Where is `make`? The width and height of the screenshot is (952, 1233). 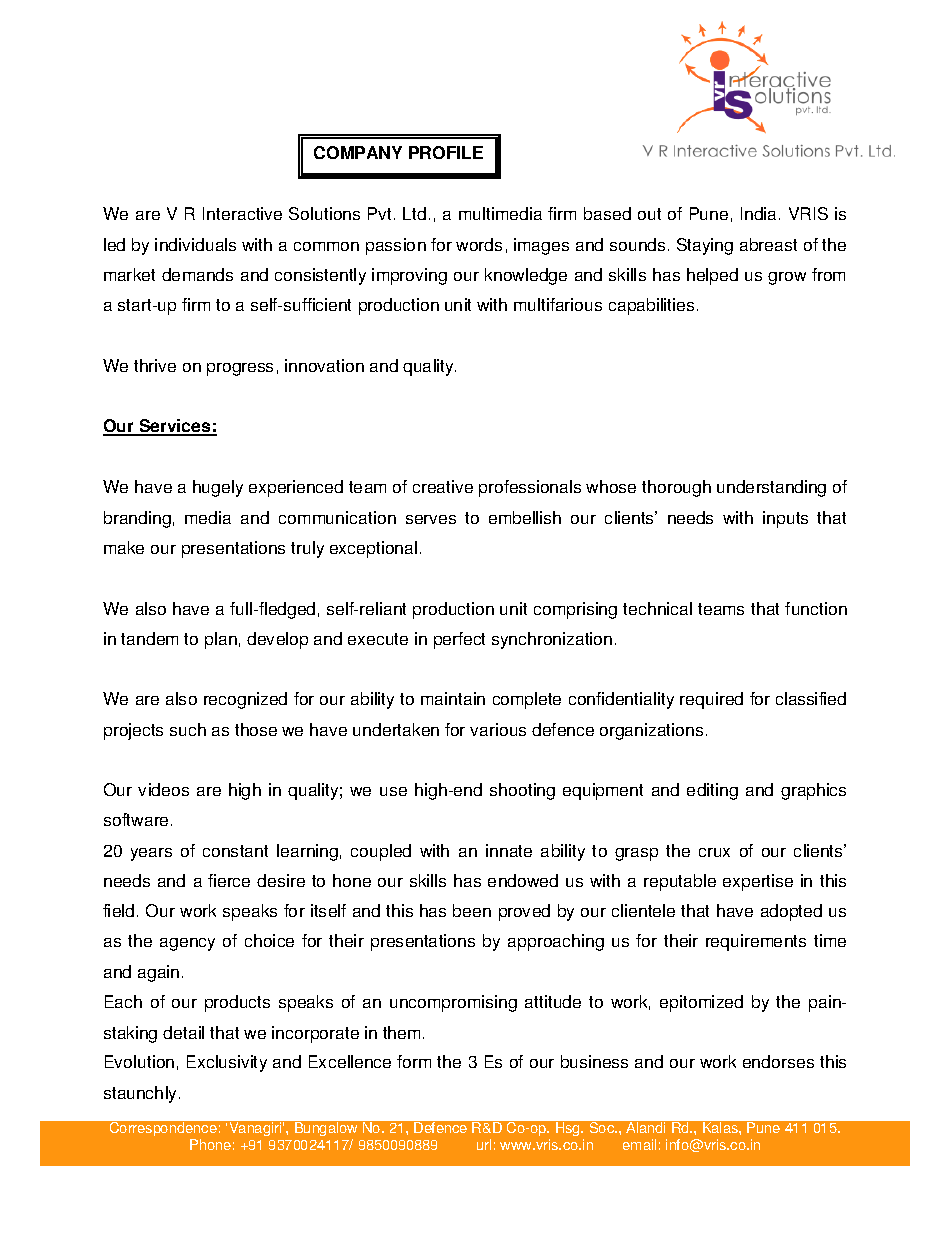
make is located at coordinates (124, 547).
